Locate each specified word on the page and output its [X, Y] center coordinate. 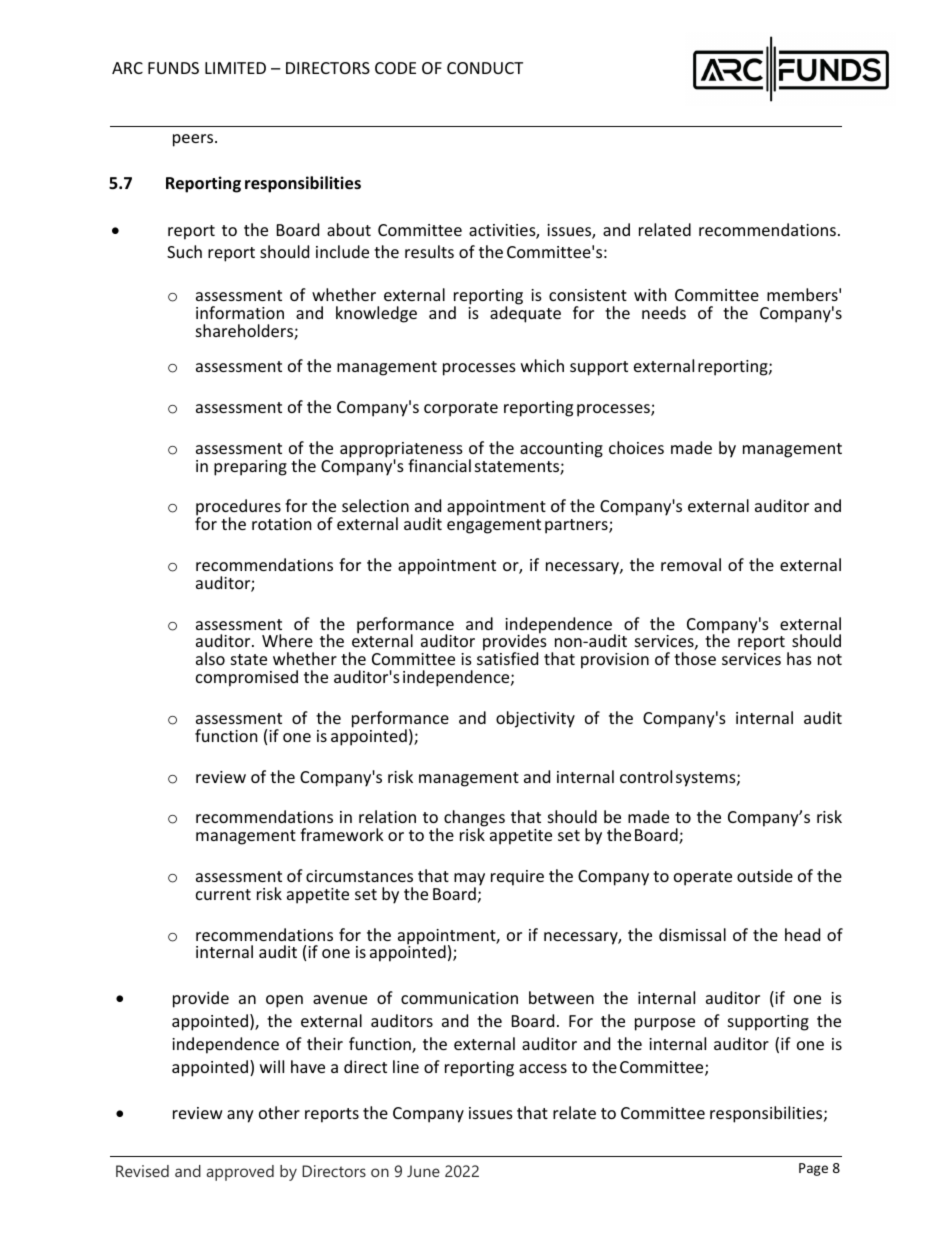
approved [240, 1173]
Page [813, 1169]
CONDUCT [485, 68]
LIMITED [235, 68]
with [650, 294]
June [423, 1171]
